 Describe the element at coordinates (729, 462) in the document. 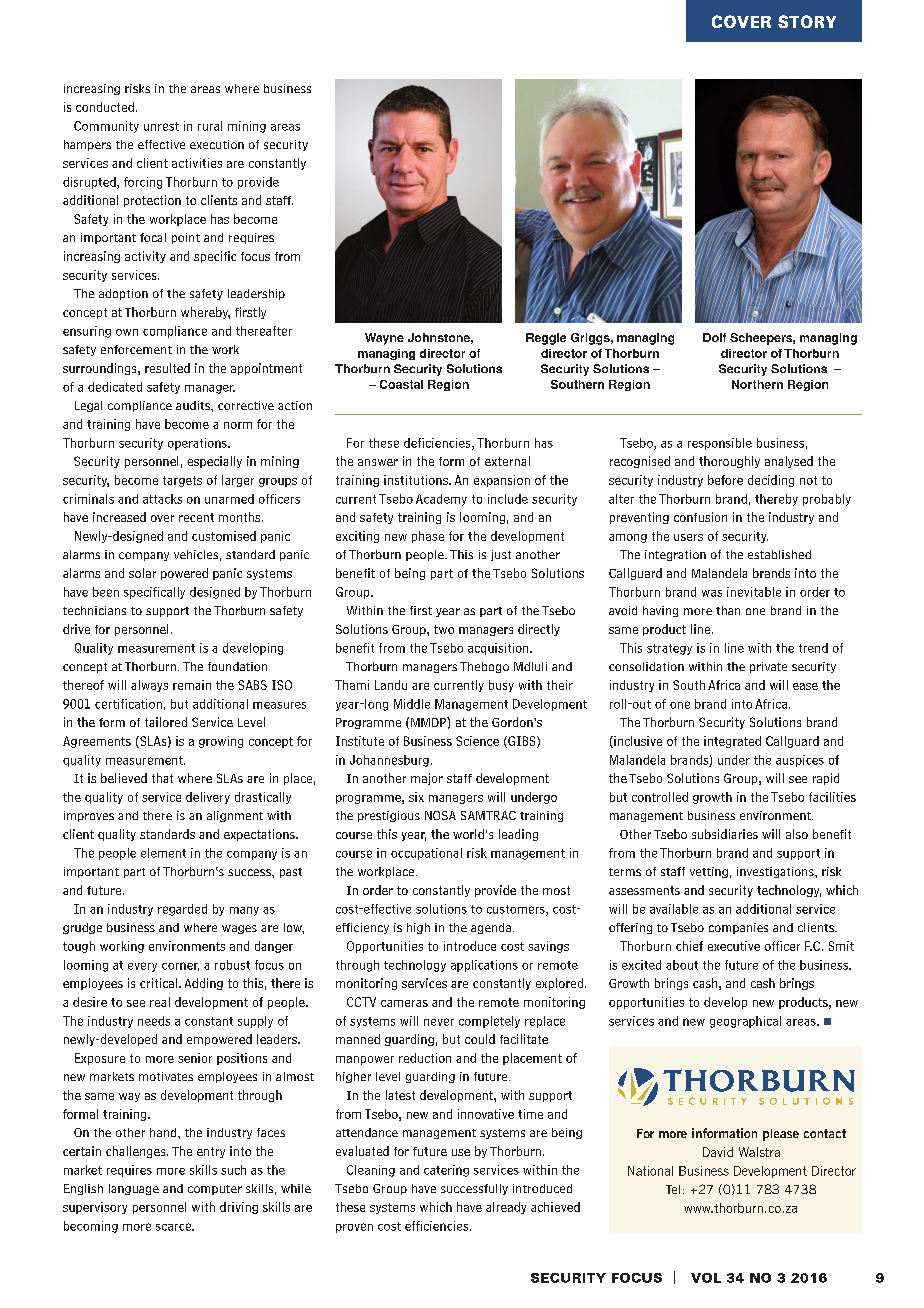

I see `thoroughly` at that location.
